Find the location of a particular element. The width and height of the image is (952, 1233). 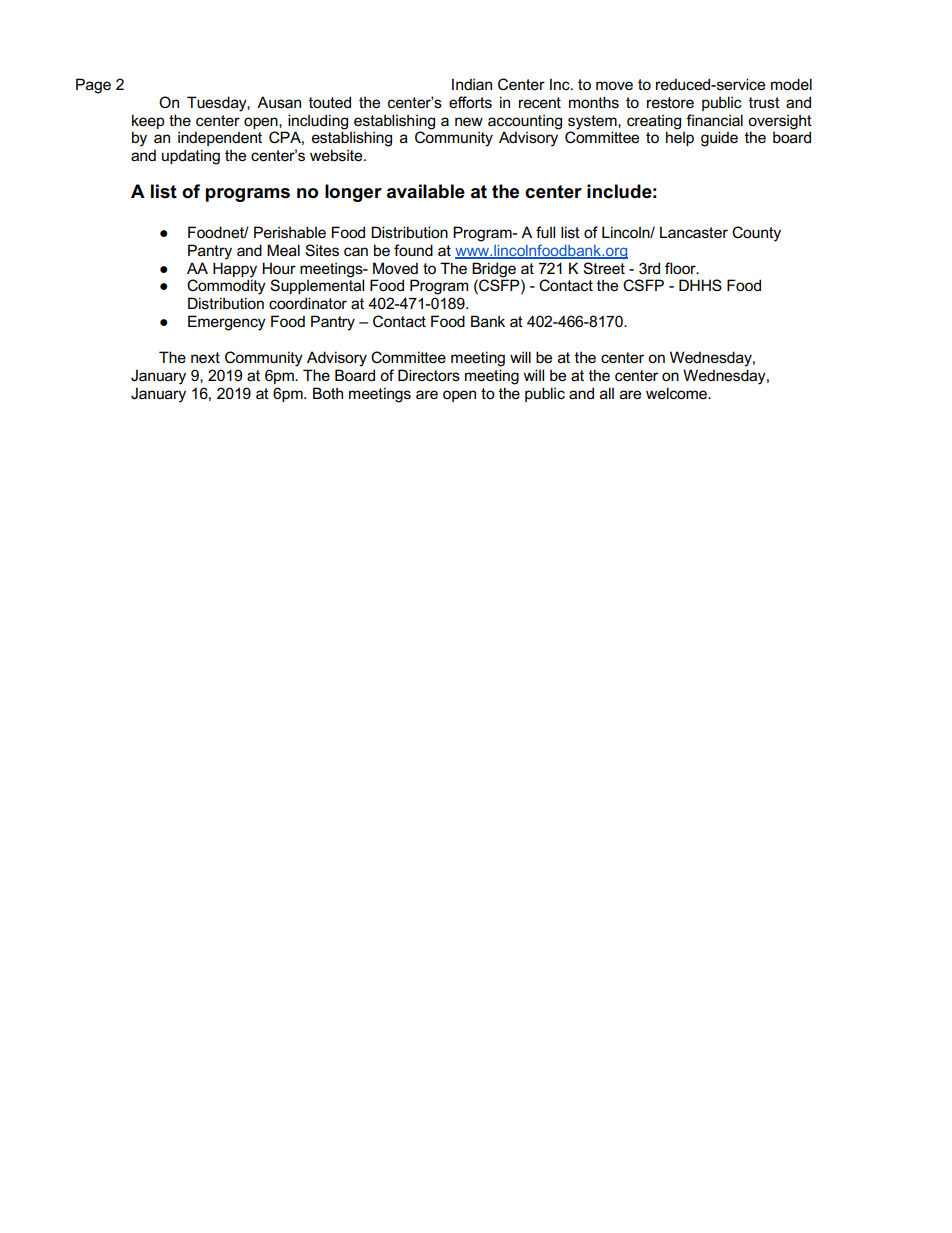

welcome is located at coordinates (677, 393).
